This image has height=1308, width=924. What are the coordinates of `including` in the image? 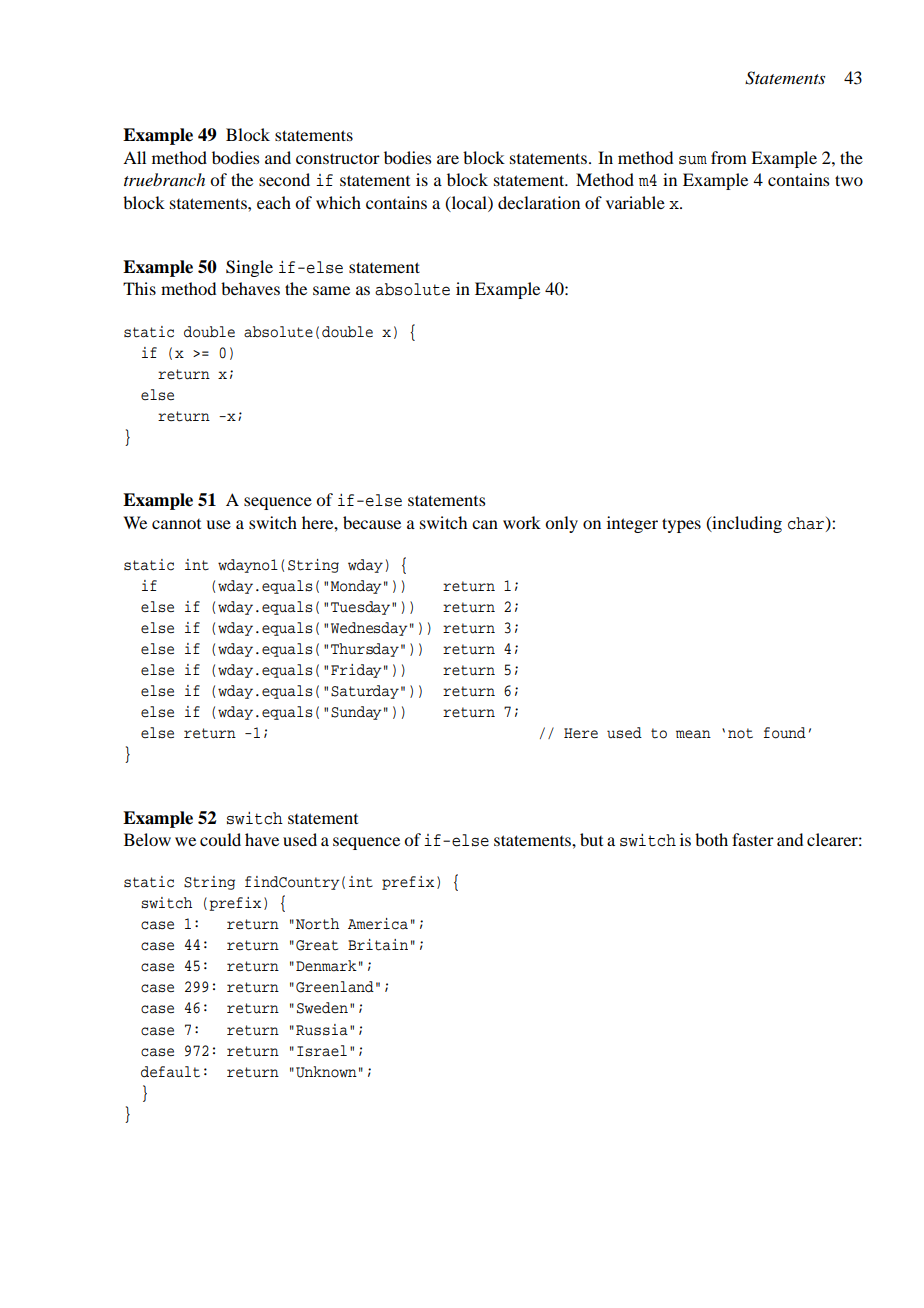 It's located at (746, 524).
